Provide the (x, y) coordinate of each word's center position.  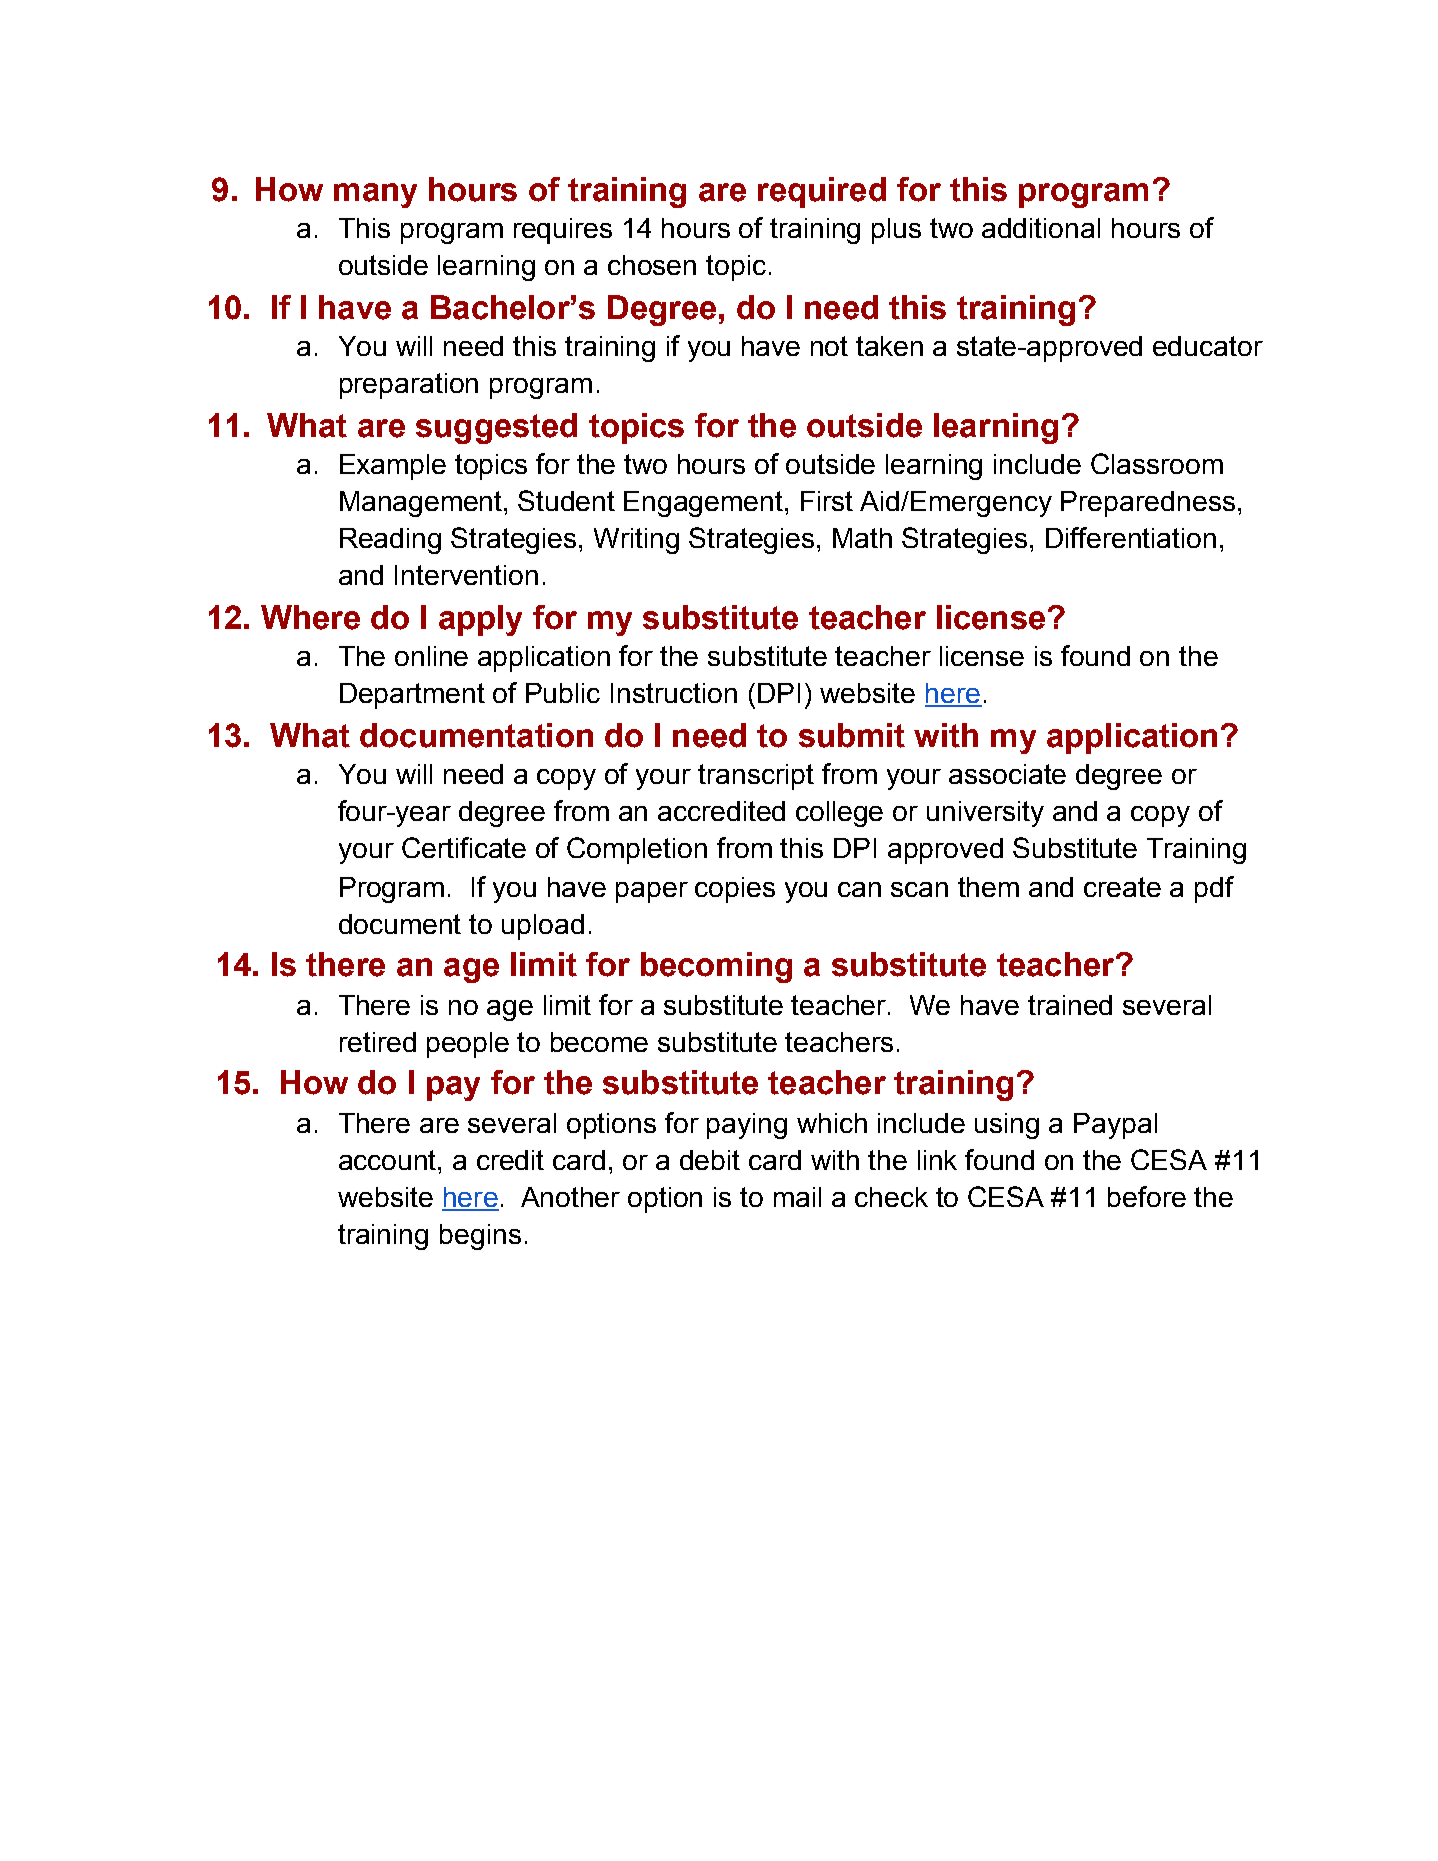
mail (797, 1197)
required (822, 192)
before (1147, 1196)
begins (480, 1237)
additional (1041, 228)
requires (563, 231)
